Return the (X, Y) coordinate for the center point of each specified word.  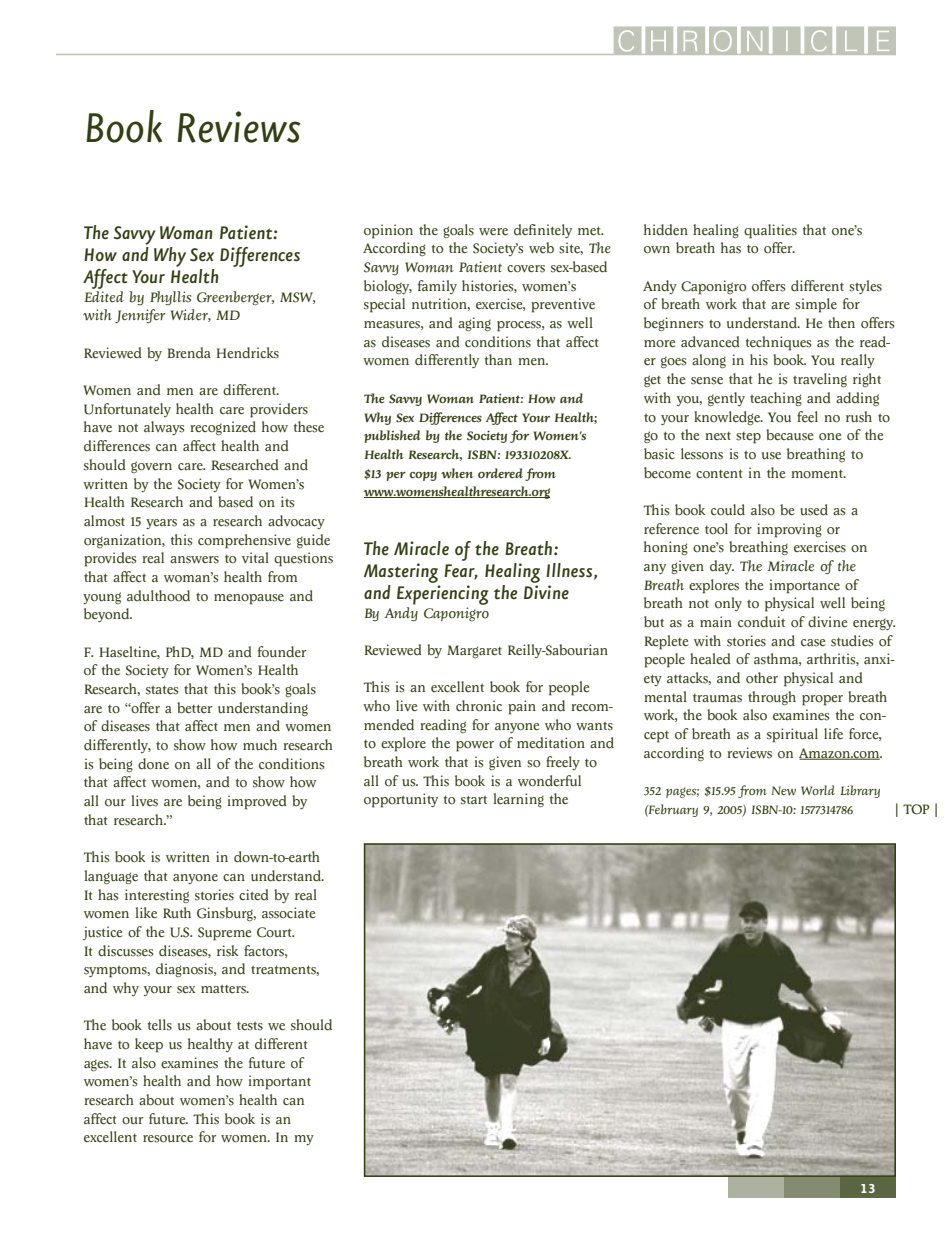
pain (522, 707)
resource (168, 1139)
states (162, 690)
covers (526, 269)
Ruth (177, 912)
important (280, 1082)
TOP (916, 809)
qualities (770, 231)
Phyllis (171, 298)
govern (151, 467)
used (814, 510)
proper (822, 700)
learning (518, 800)
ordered (500, 473)
